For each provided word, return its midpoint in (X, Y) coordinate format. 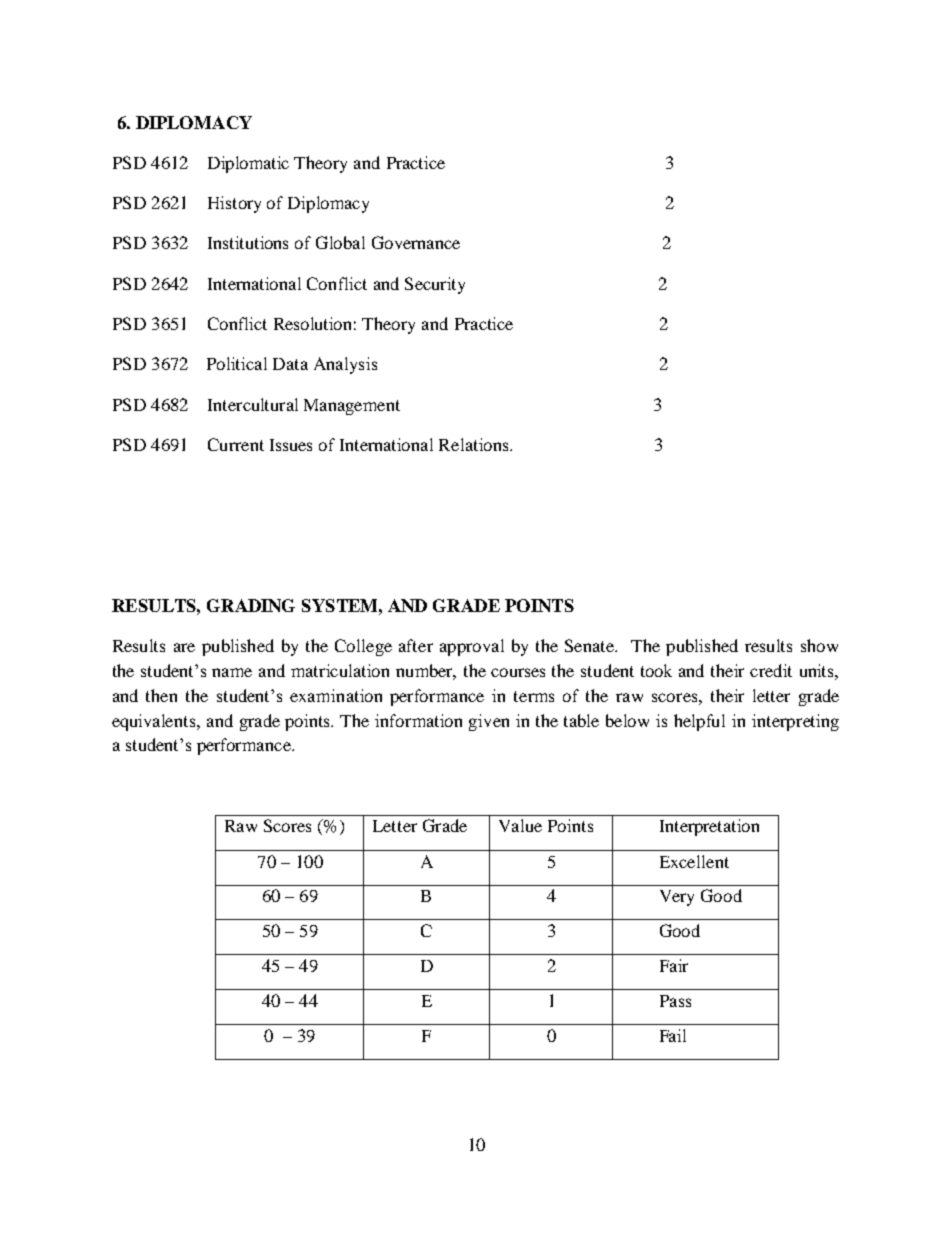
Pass (675, 1001)
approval (472, 647)
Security (435, 285)
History (234, 204)
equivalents (155, 722)
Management (352, 407)
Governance (416, 242)
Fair (674, 965)
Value (520, 825)
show (819, 645)
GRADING (251, 605)
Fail (673, 1035)
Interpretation (709, 827)
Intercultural (253, 404)
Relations (475, 444)
